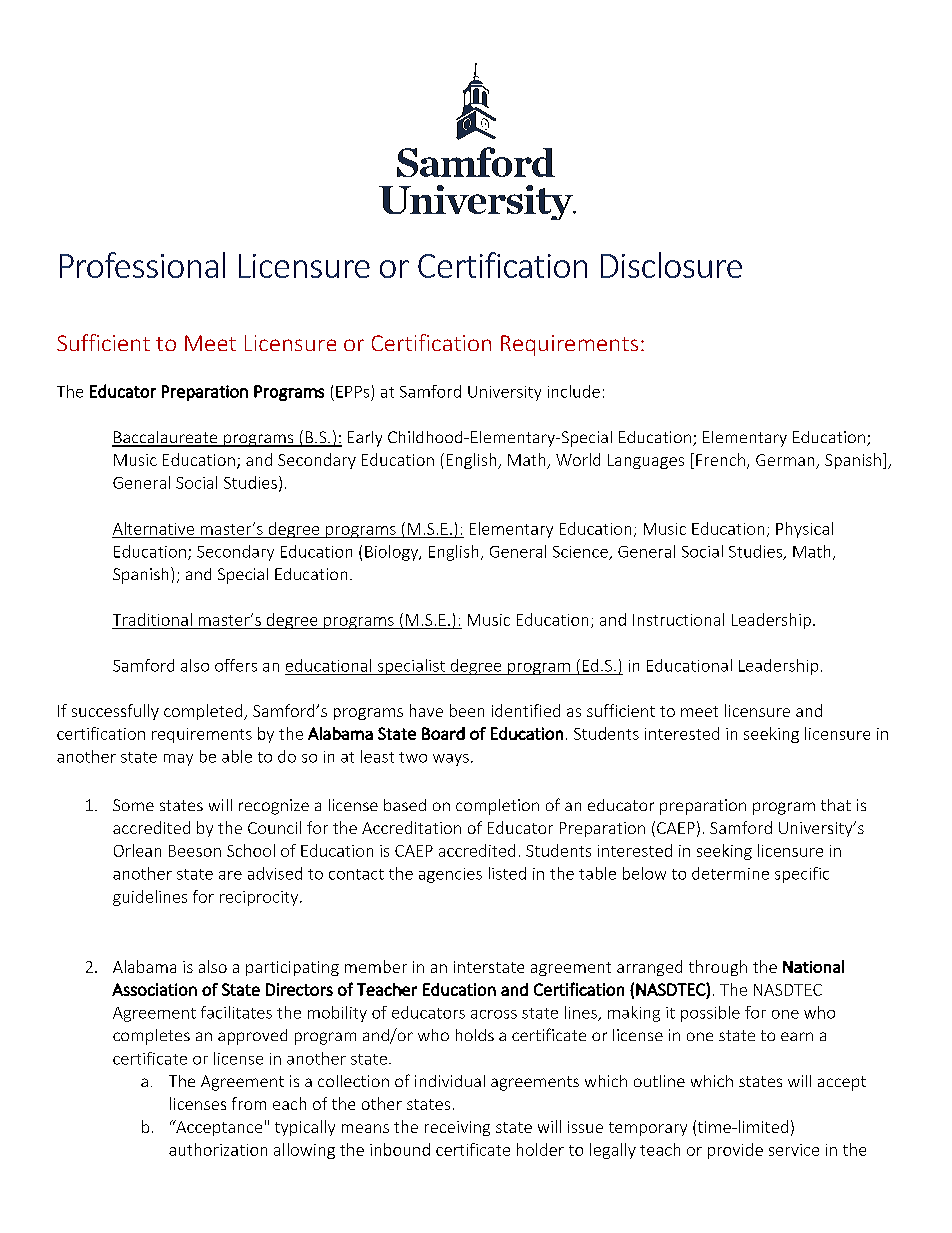  Describe the element at coordinates (142, 265) in the image. I see `Professional` at that location.
